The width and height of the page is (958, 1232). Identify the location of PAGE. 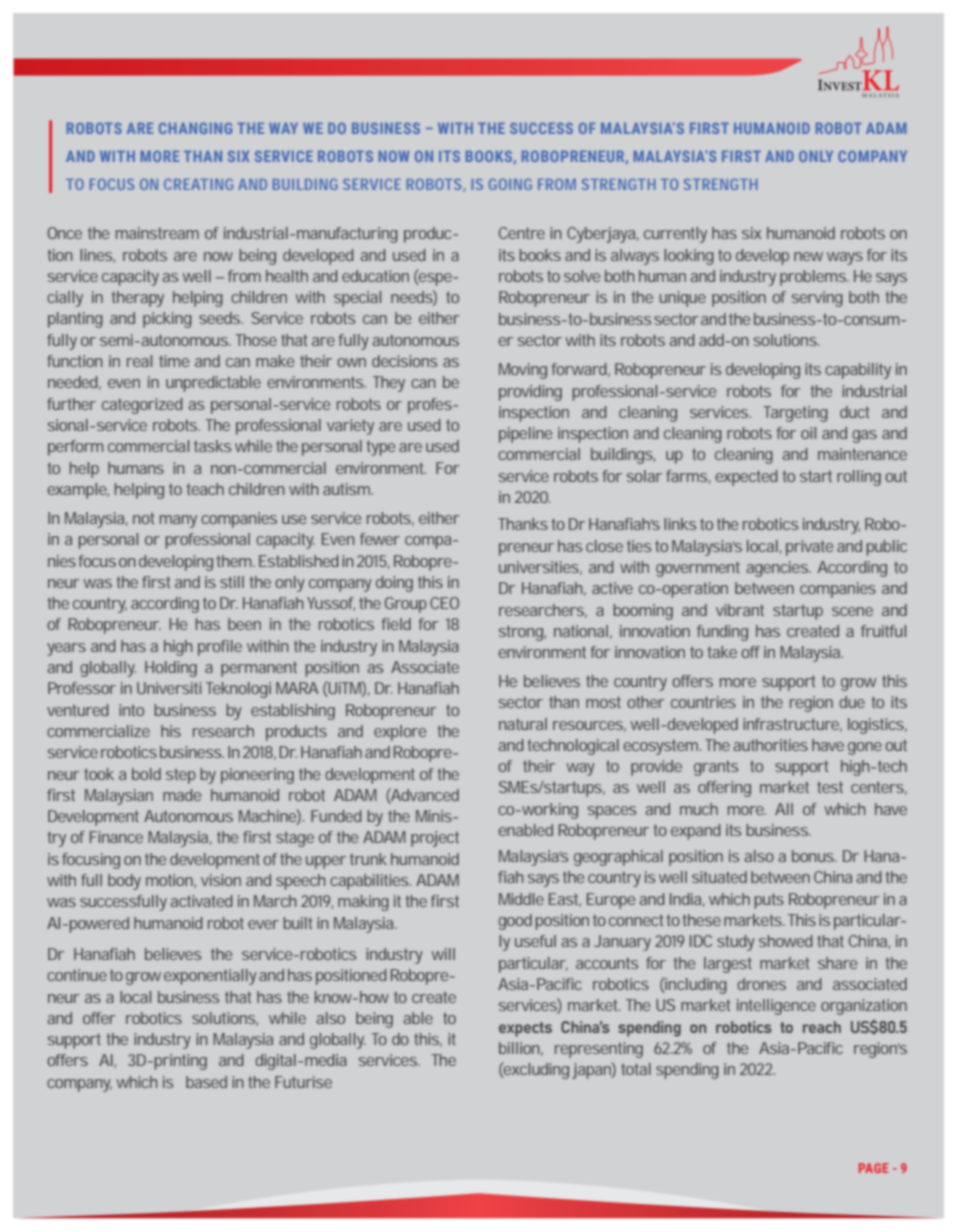
(873, 1168).
